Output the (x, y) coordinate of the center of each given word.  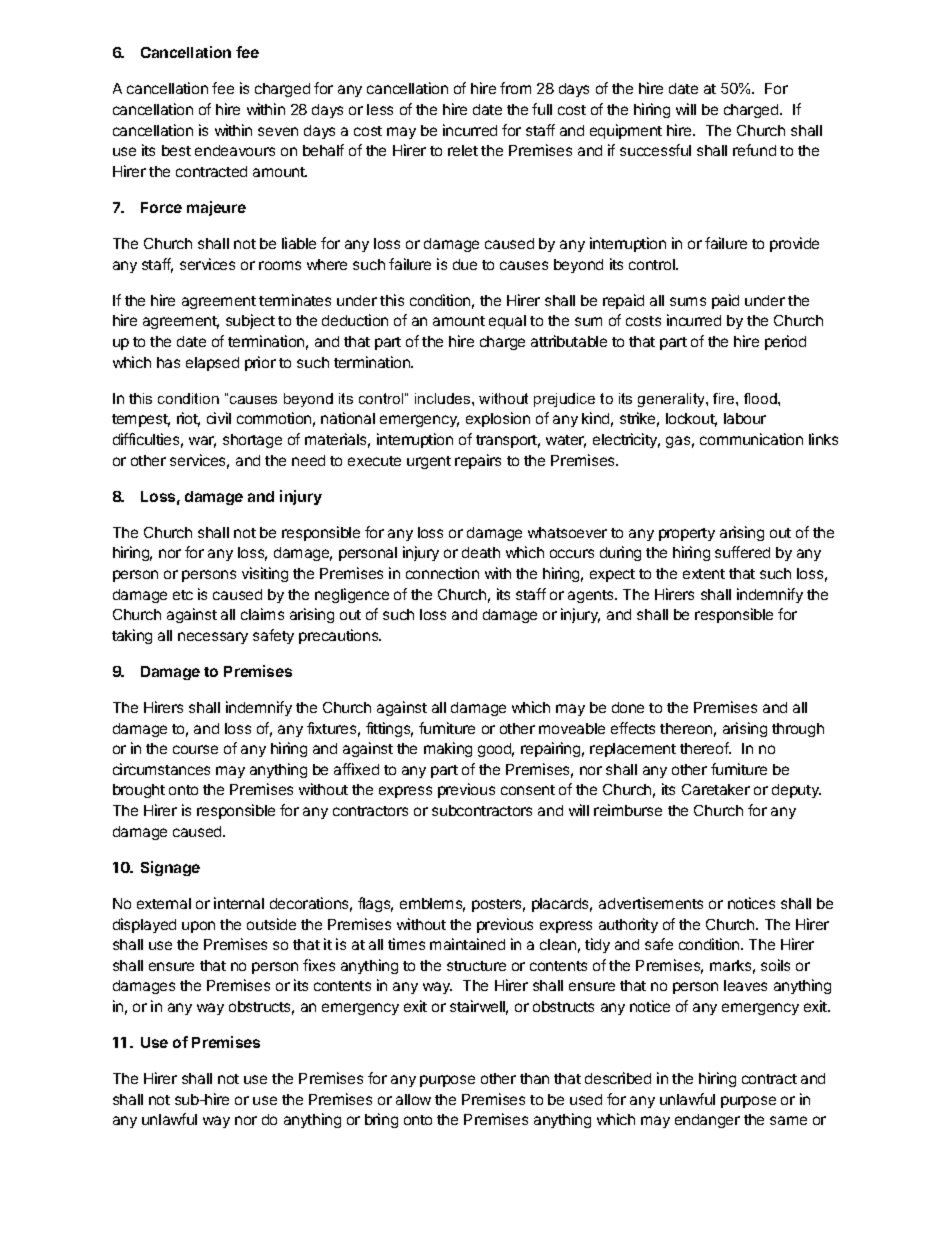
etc (183, 595)
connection (442, 573)
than (534, 1078)
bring (381, 1120)
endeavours (235, 150)
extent (704, 574)
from (515, 88)
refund (754, 150)
